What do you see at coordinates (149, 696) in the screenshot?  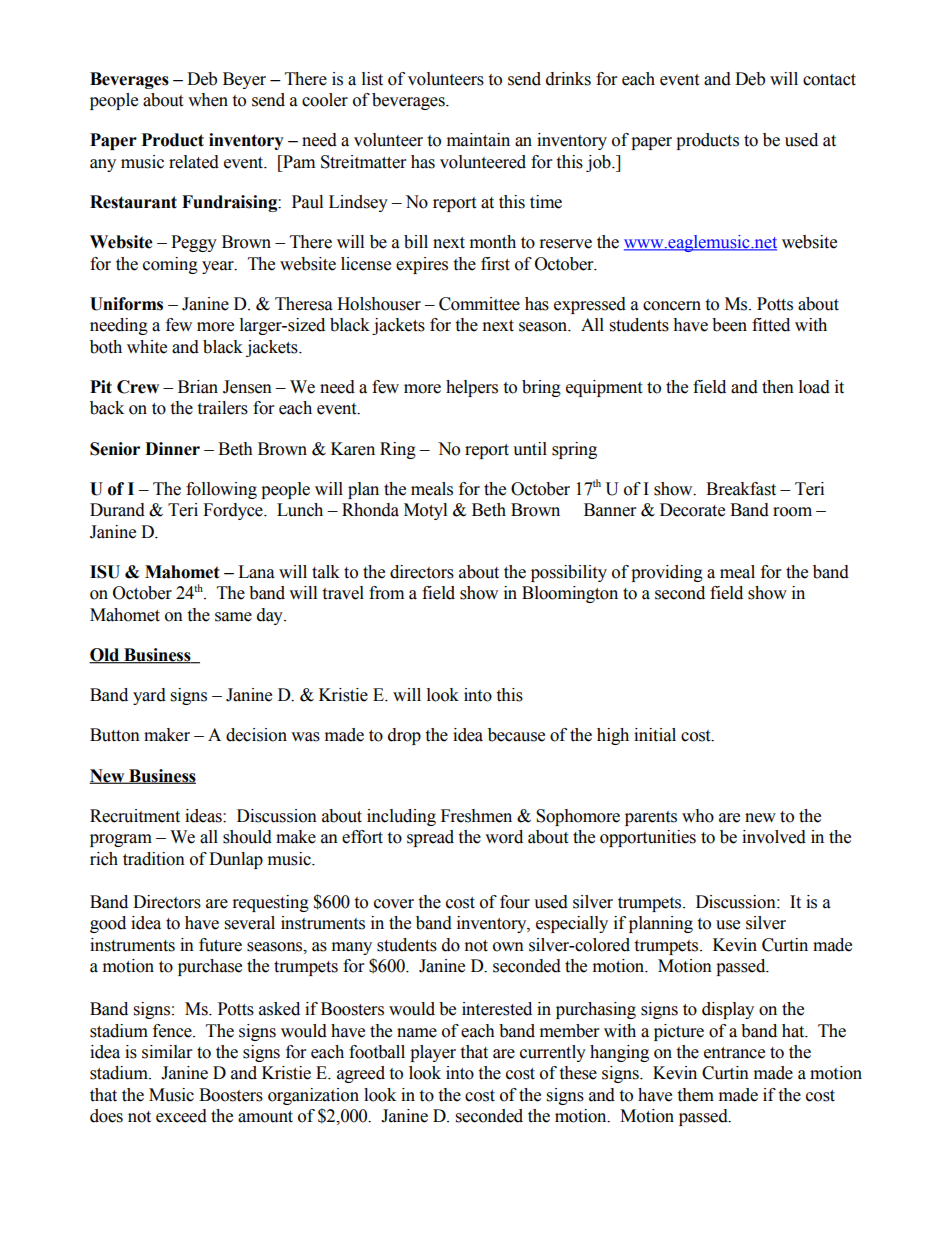 I see `yard` at bounding box center [149, 696].
